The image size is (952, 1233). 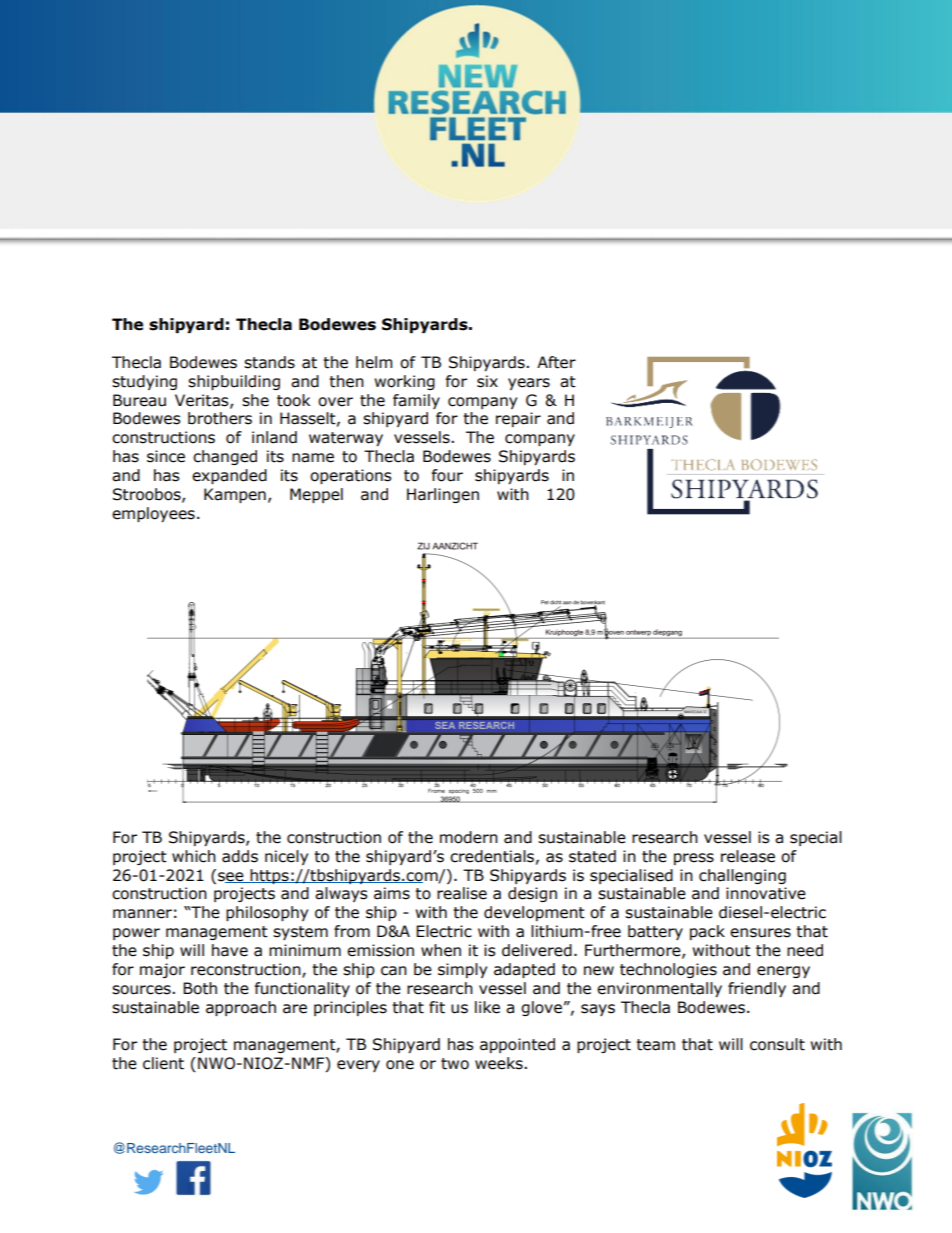 What do you see at coordinates (748, 856) in the screenshot?
I see `release` at bounding box center [748, 856].
